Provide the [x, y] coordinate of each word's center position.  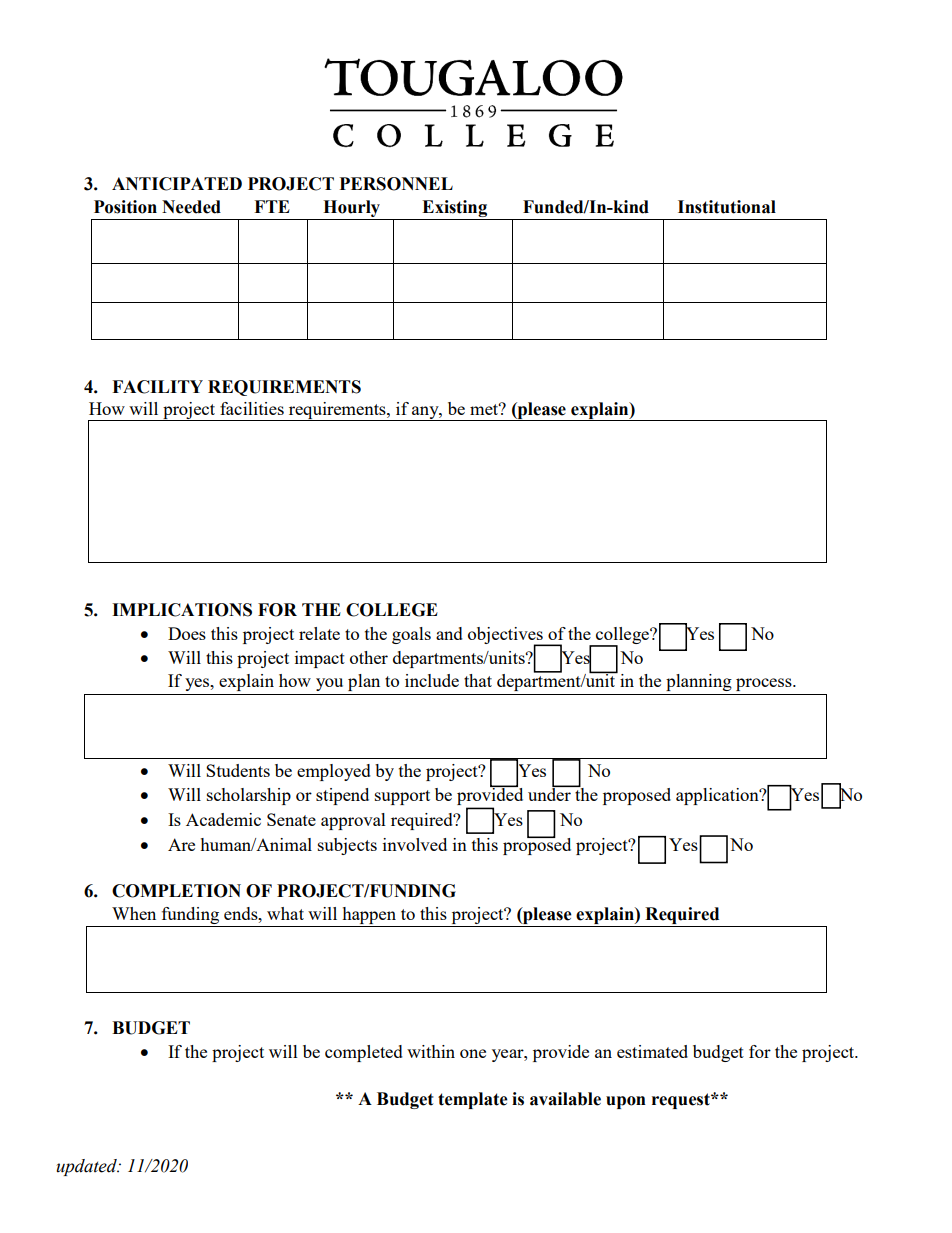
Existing [455, 210]
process [765, 684]
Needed [191, 207]
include [432, 680]
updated [87, 1167]
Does [187, 633]
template [473, 1100]
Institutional [727, 207]
